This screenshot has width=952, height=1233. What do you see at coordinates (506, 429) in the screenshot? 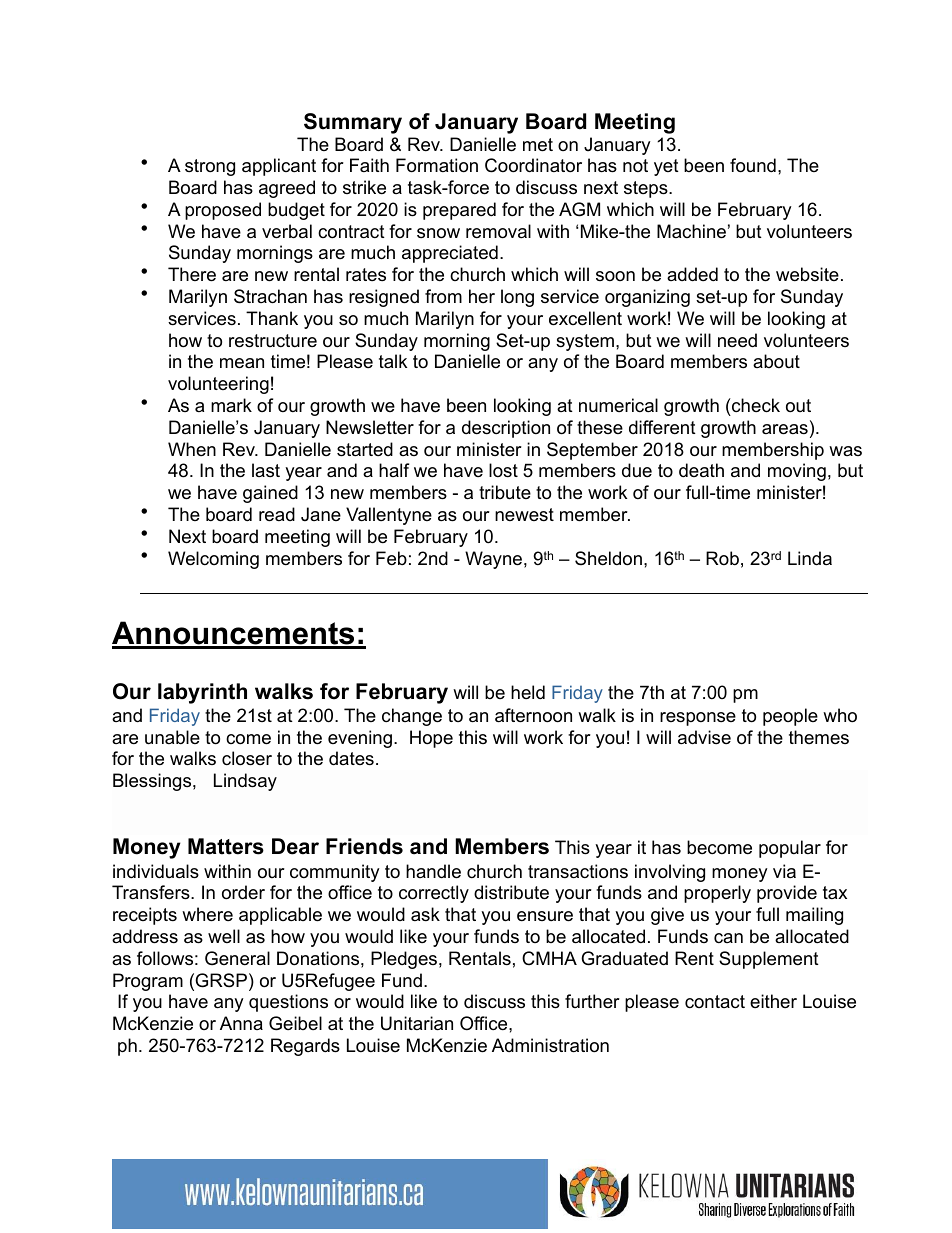
I see `description` at bounding box center [506, 429].
